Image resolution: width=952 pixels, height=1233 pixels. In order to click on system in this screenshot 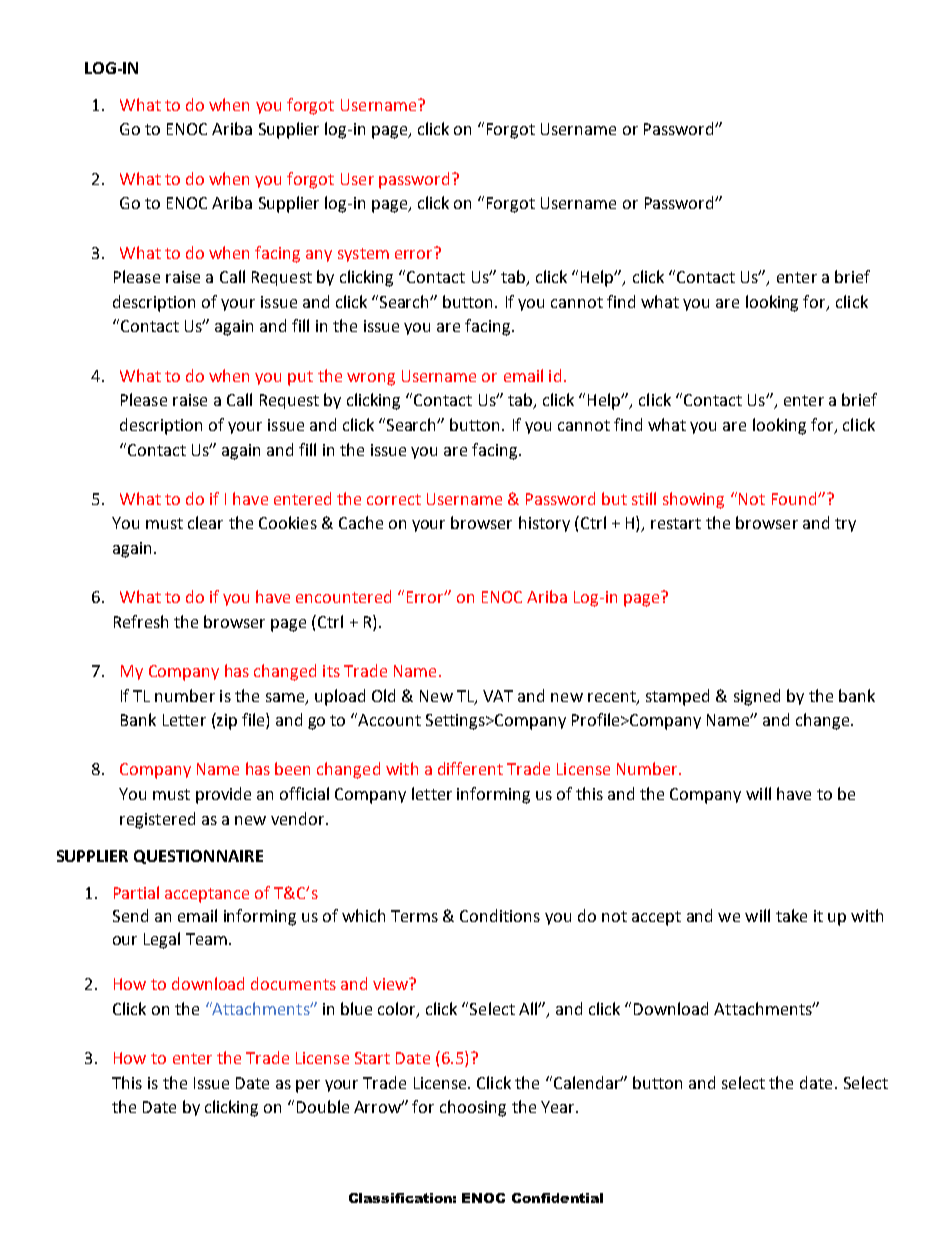, I will do `click(363, 255)`.
